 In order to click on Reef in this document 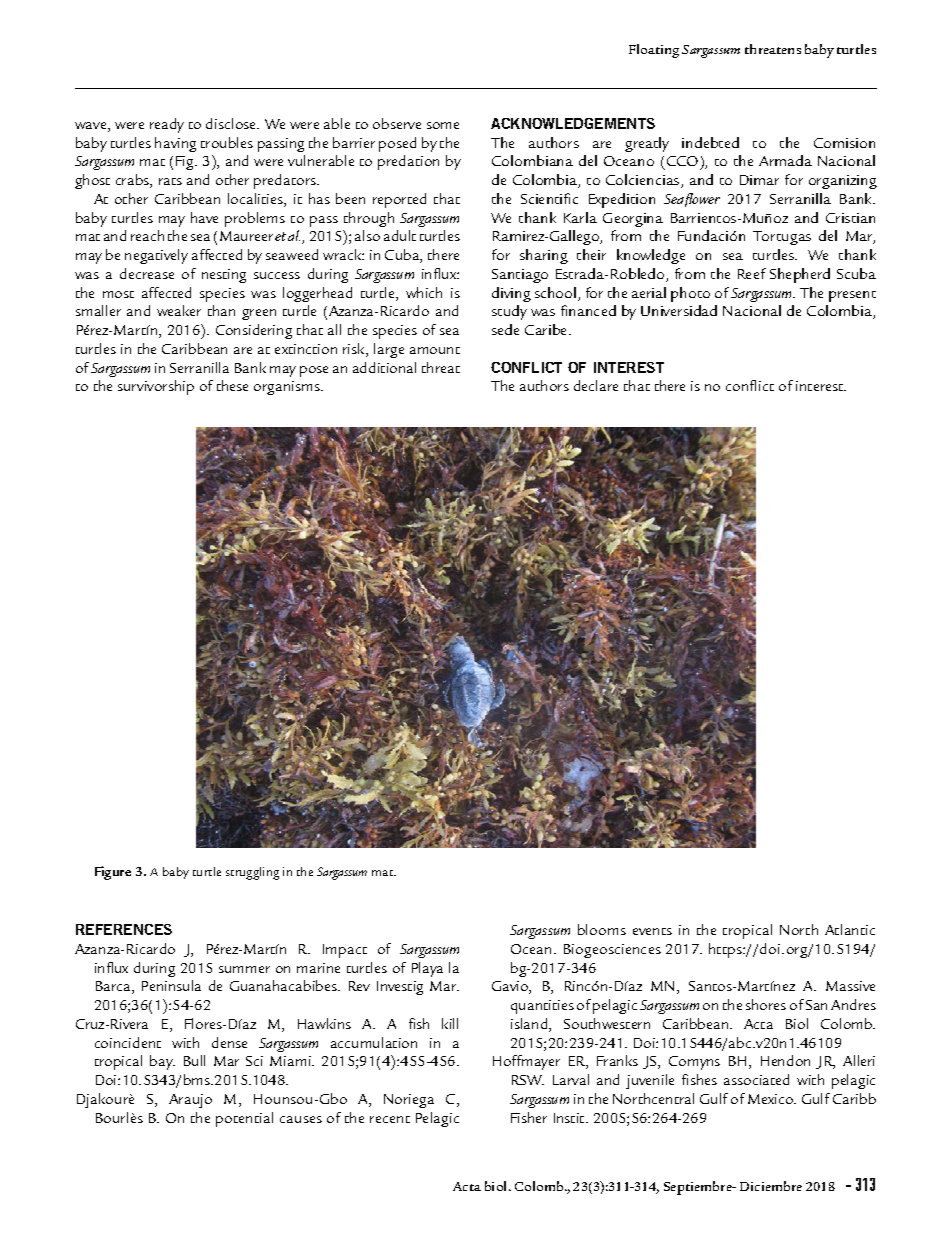, I will do `click(752, 273)`.
